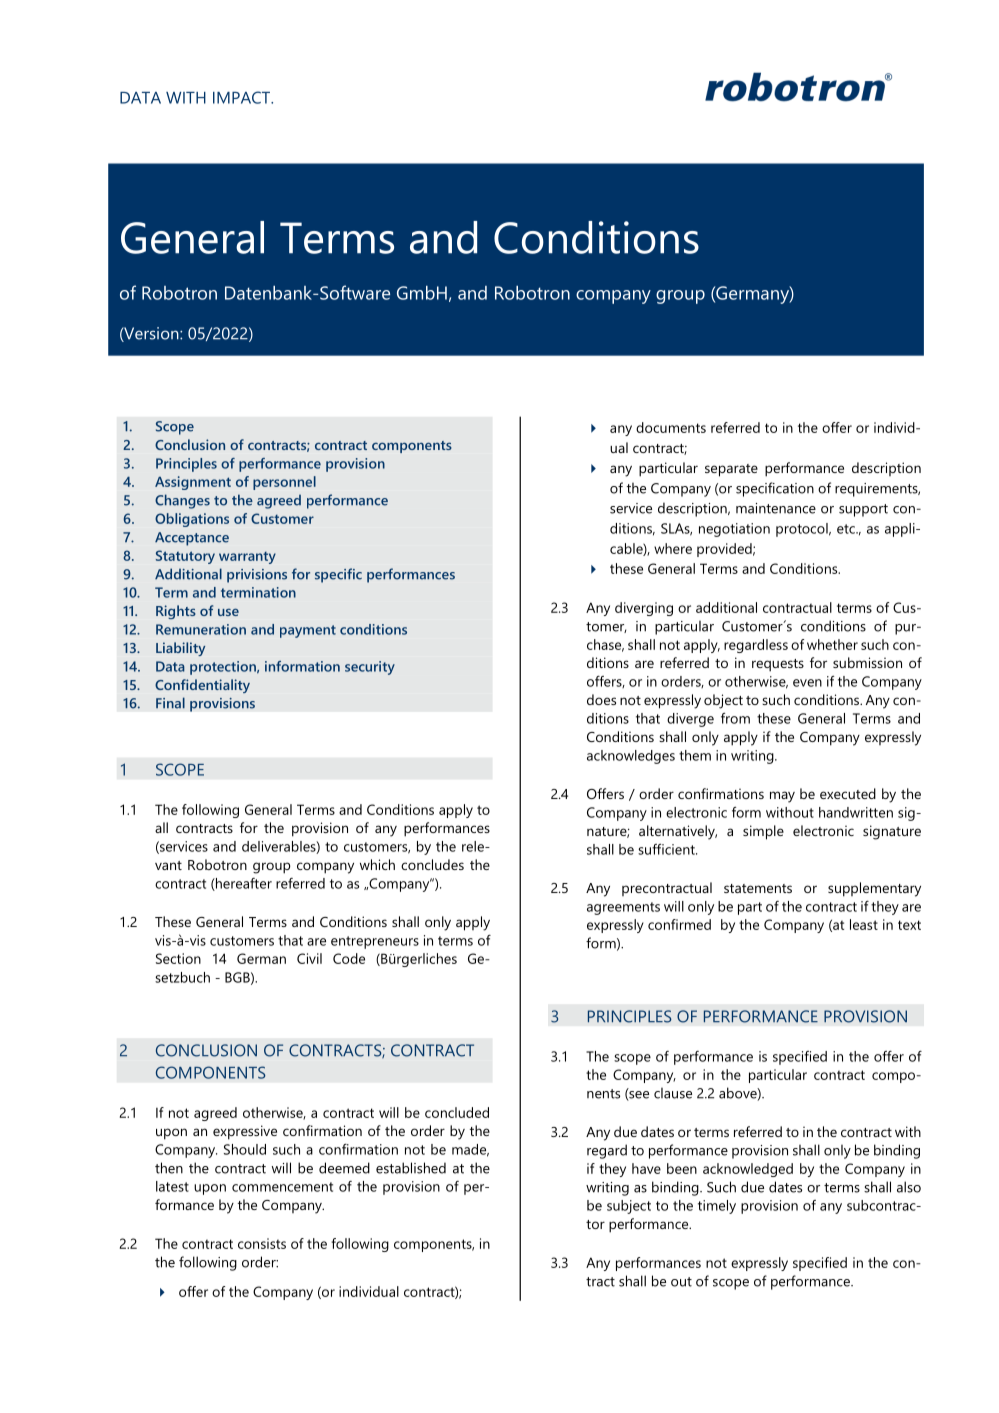 This screenshot has width=999, height=1413. What do you see at coordinates (242, 97) in the screenshot?
I see `IMPACT` at bounding box center [242, 97].
